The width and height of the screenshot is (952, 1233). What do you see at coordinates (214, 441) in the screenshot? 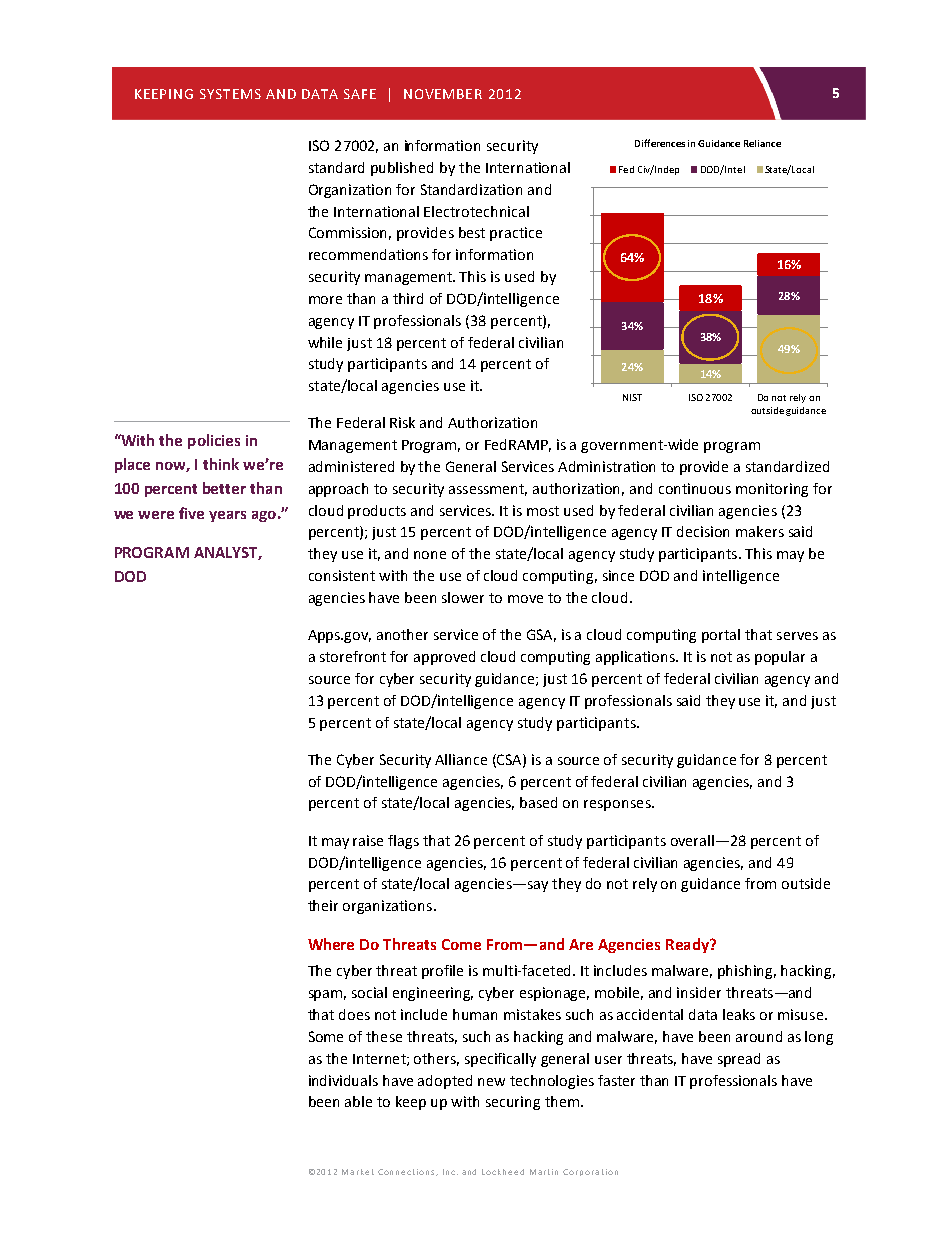
I see `policies` at bounding box center [214, 441].
